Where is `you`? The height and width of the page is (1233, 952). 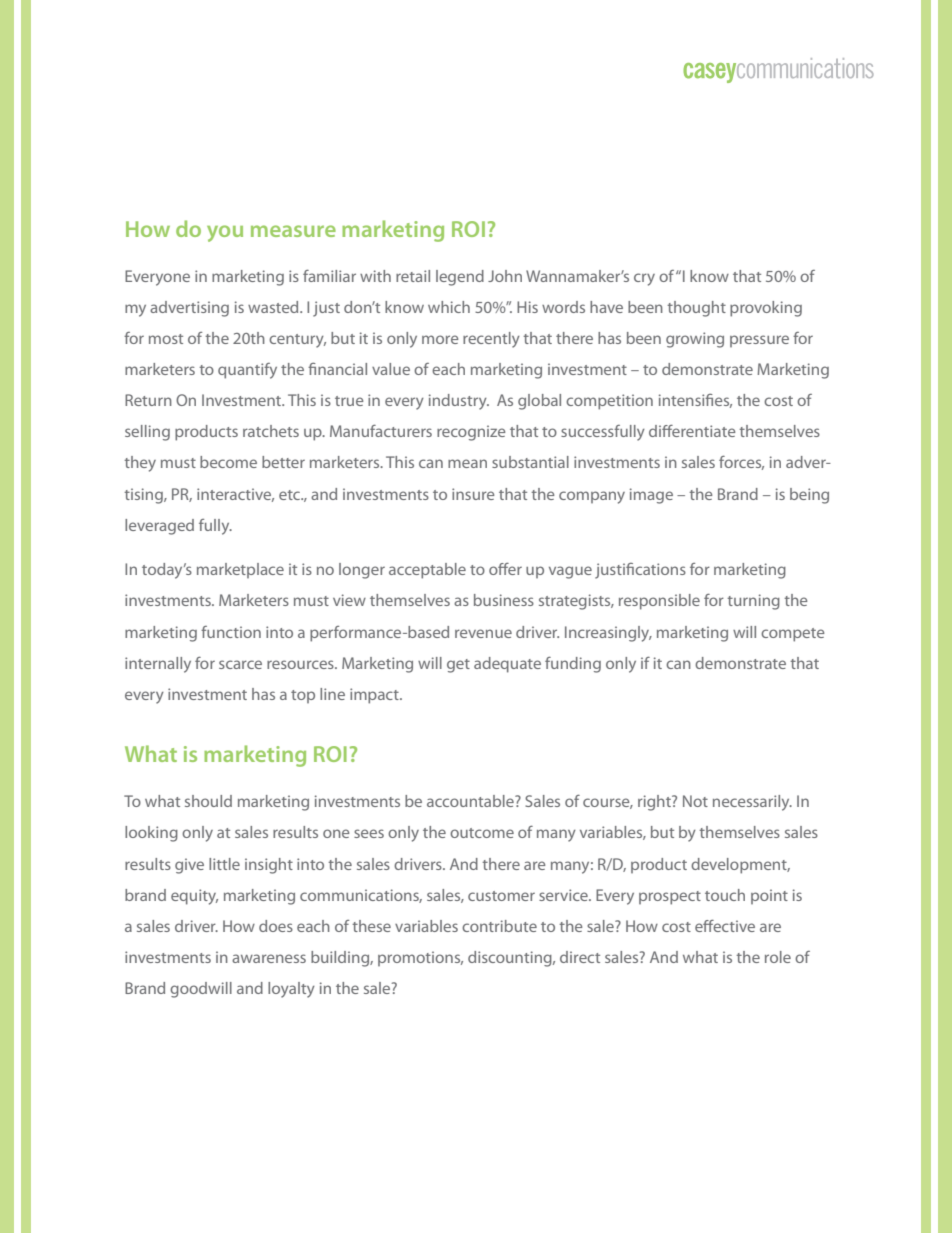 you is located at coordinates (225, 233).
